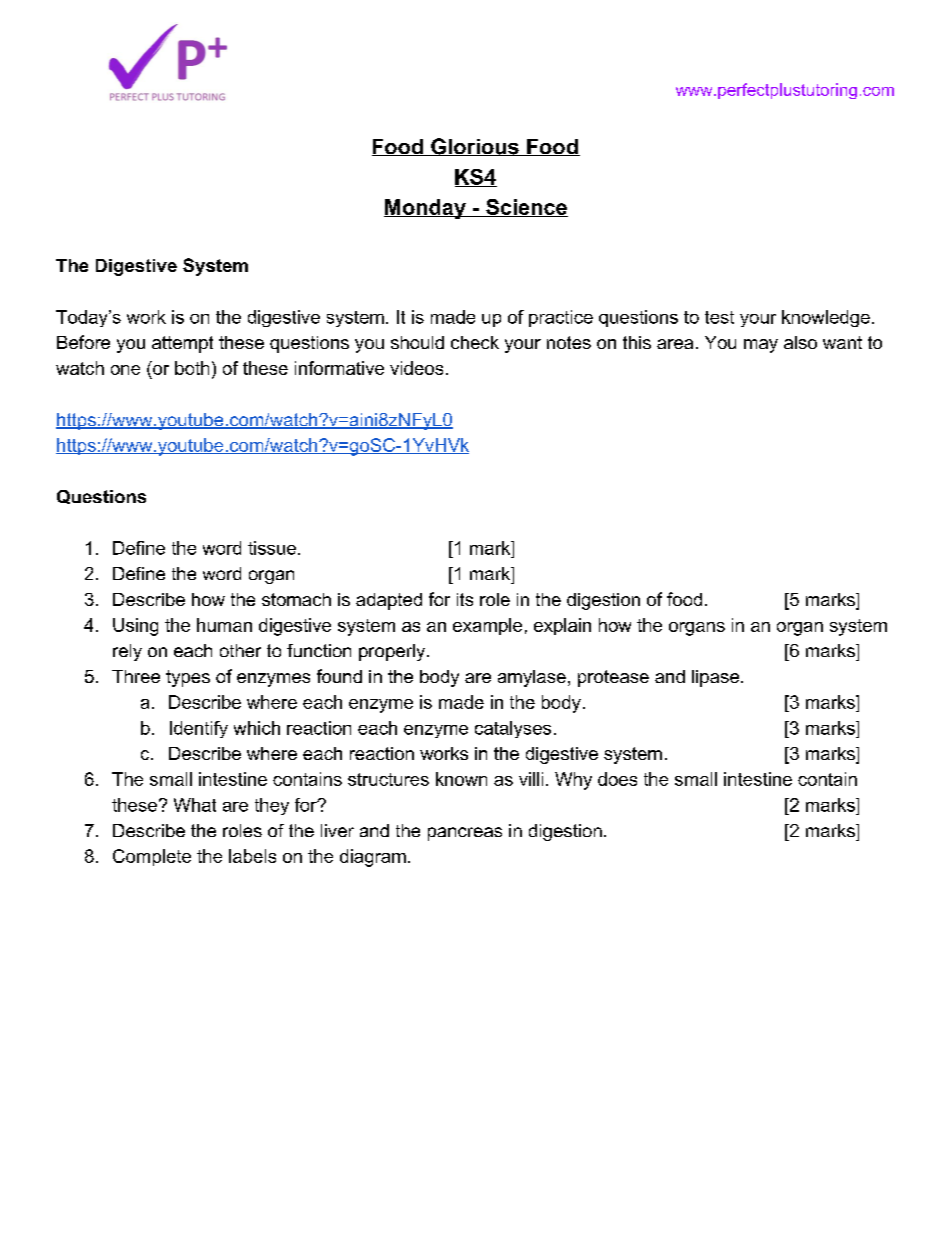 The height and width of the screenshot is (1233, 952). Describe the element at coordinates (526, 208) in the screenshot. I see `Science` at that location.
